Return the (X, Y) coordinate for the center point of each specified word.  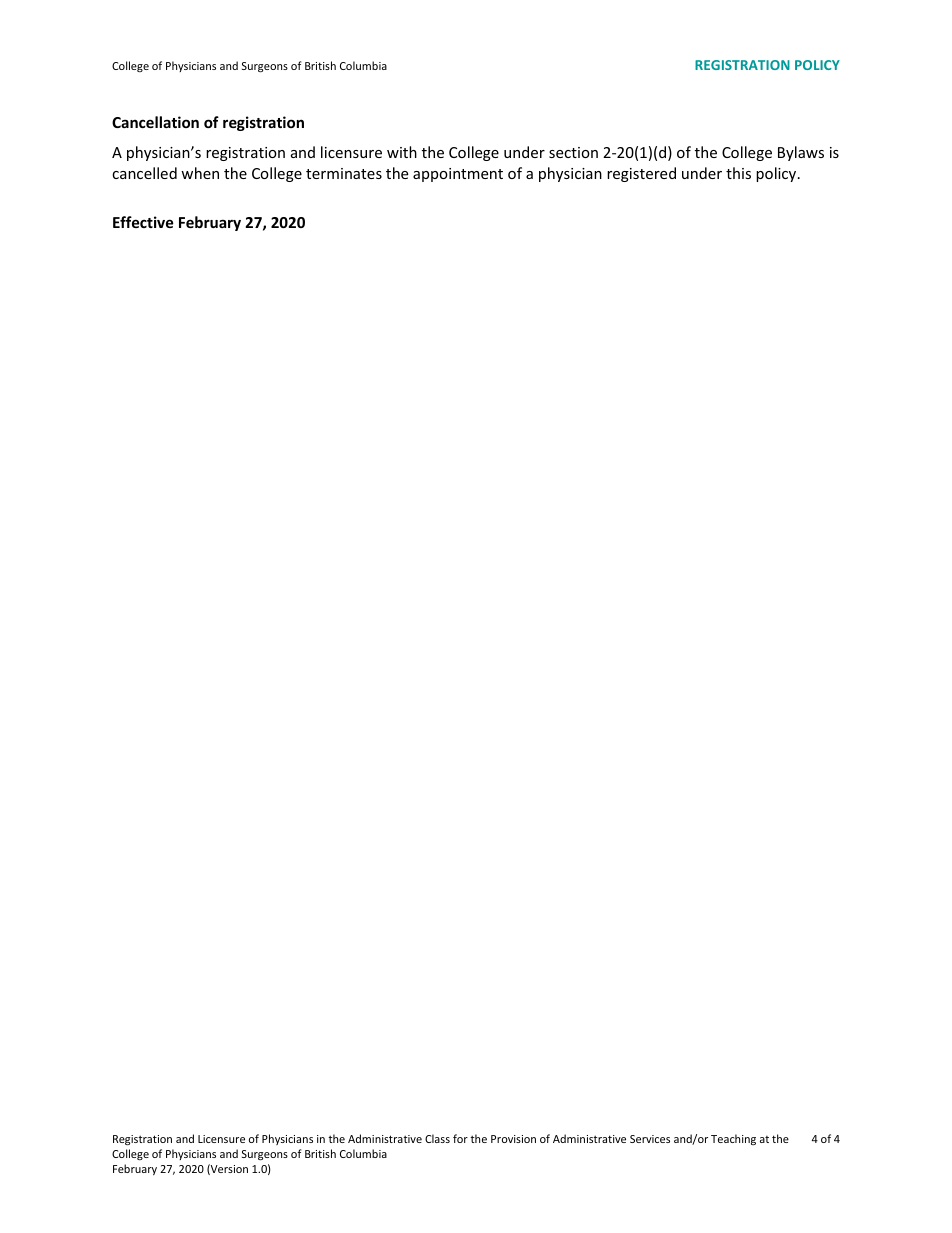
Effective (143, 222)
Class (437, 1138)
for (460, 1138)
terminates (344, 173)
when (200, 173)
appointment (458, 175)
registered (641, 174)
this (738, 173)
